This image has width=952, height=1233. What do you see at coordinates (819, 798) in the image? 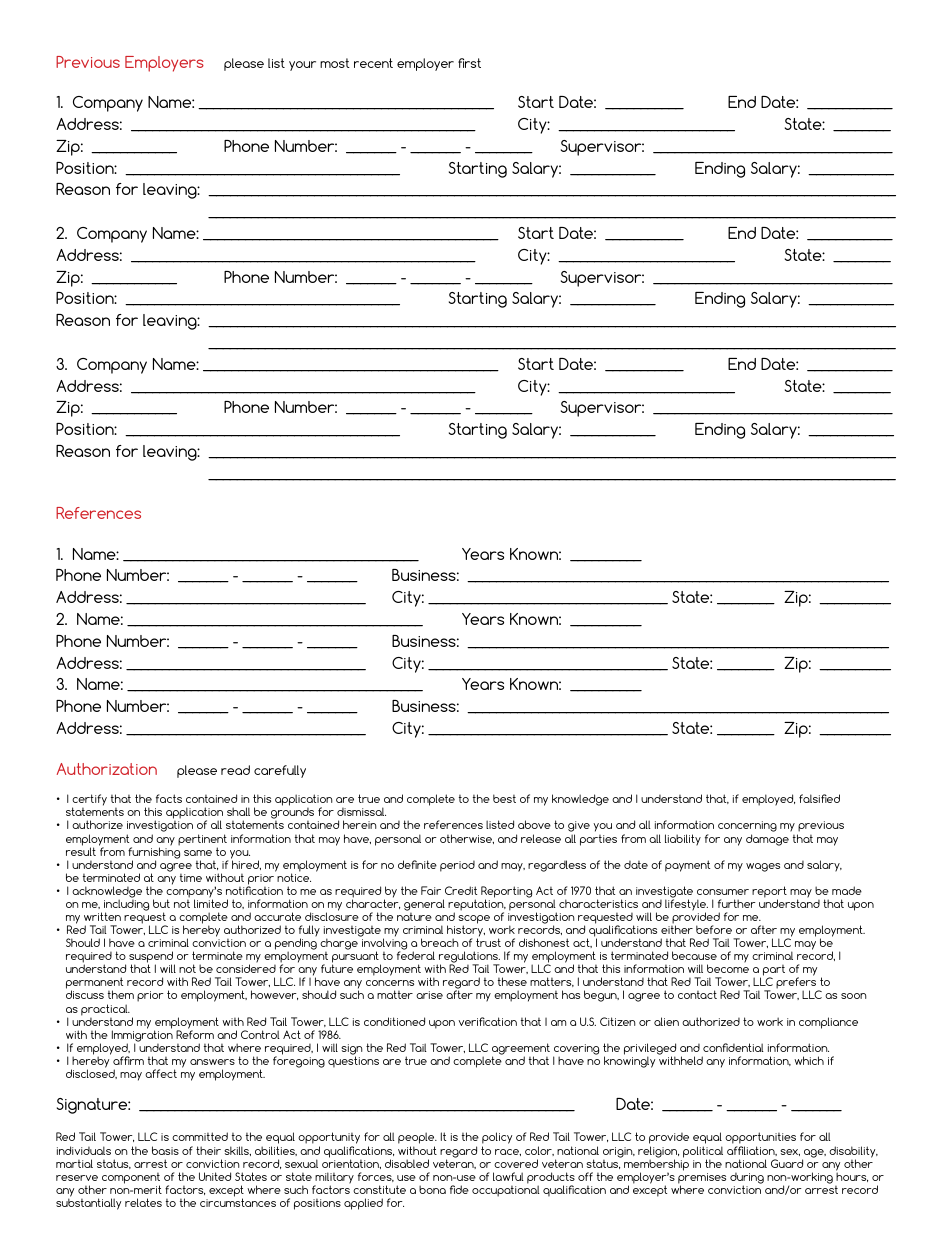
I see `falsified` at bounding box center [819, 798].
